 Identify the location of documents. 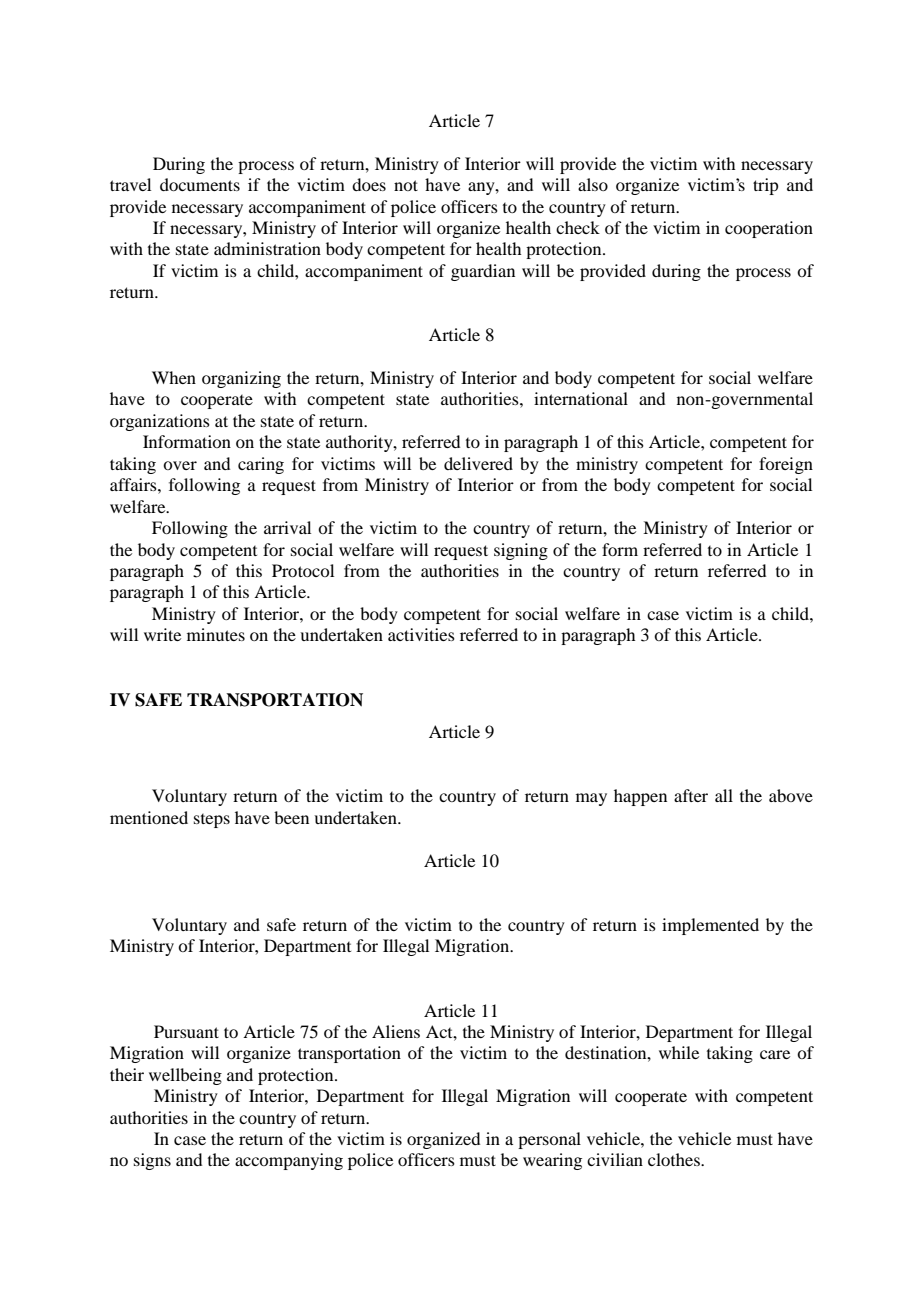
(200, 184).
